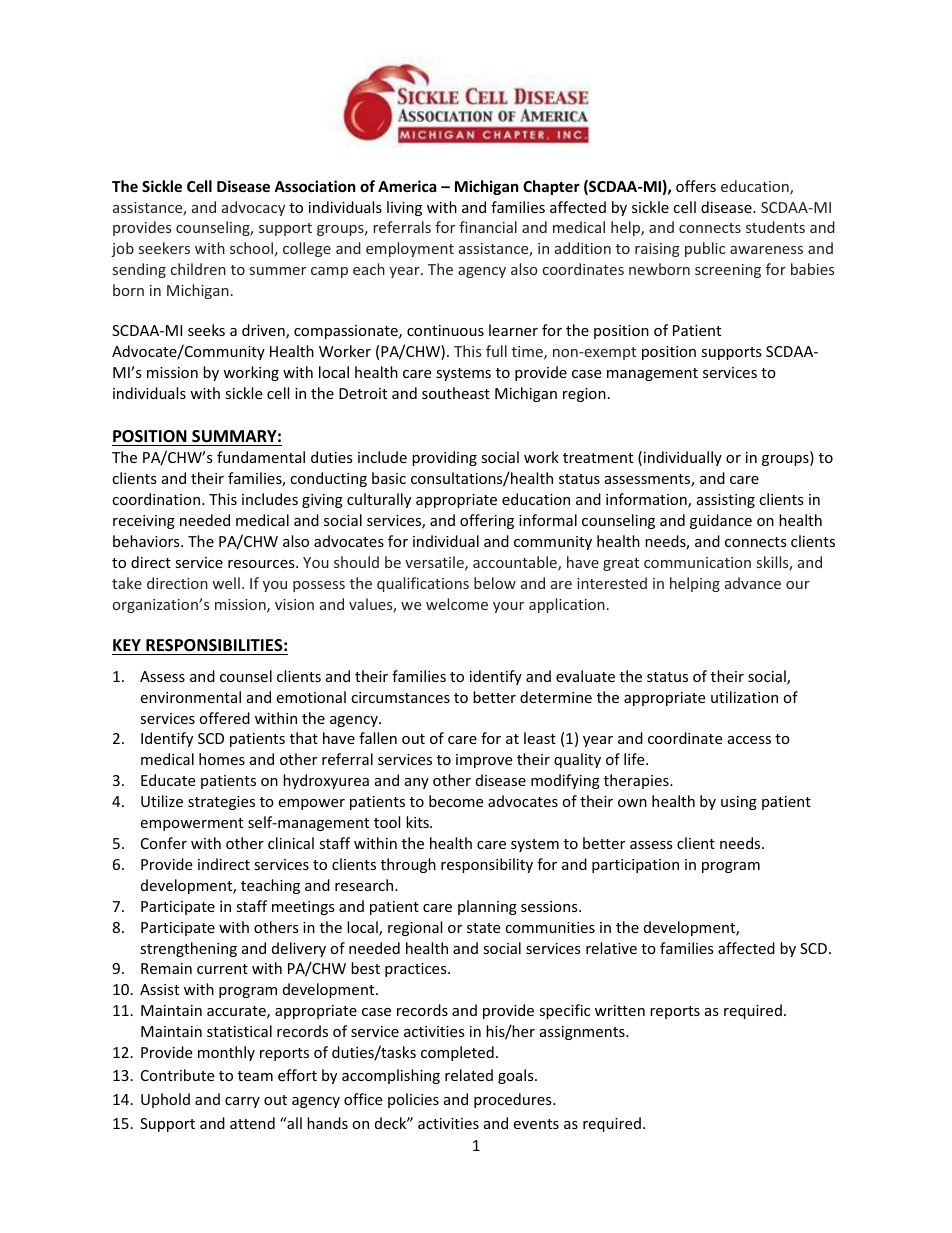 Image resolution: width=952 pixels, height=1233 pixels. Describe the element at coordinates (457, 604) in the screenshot. I see `welcome` at that location.
